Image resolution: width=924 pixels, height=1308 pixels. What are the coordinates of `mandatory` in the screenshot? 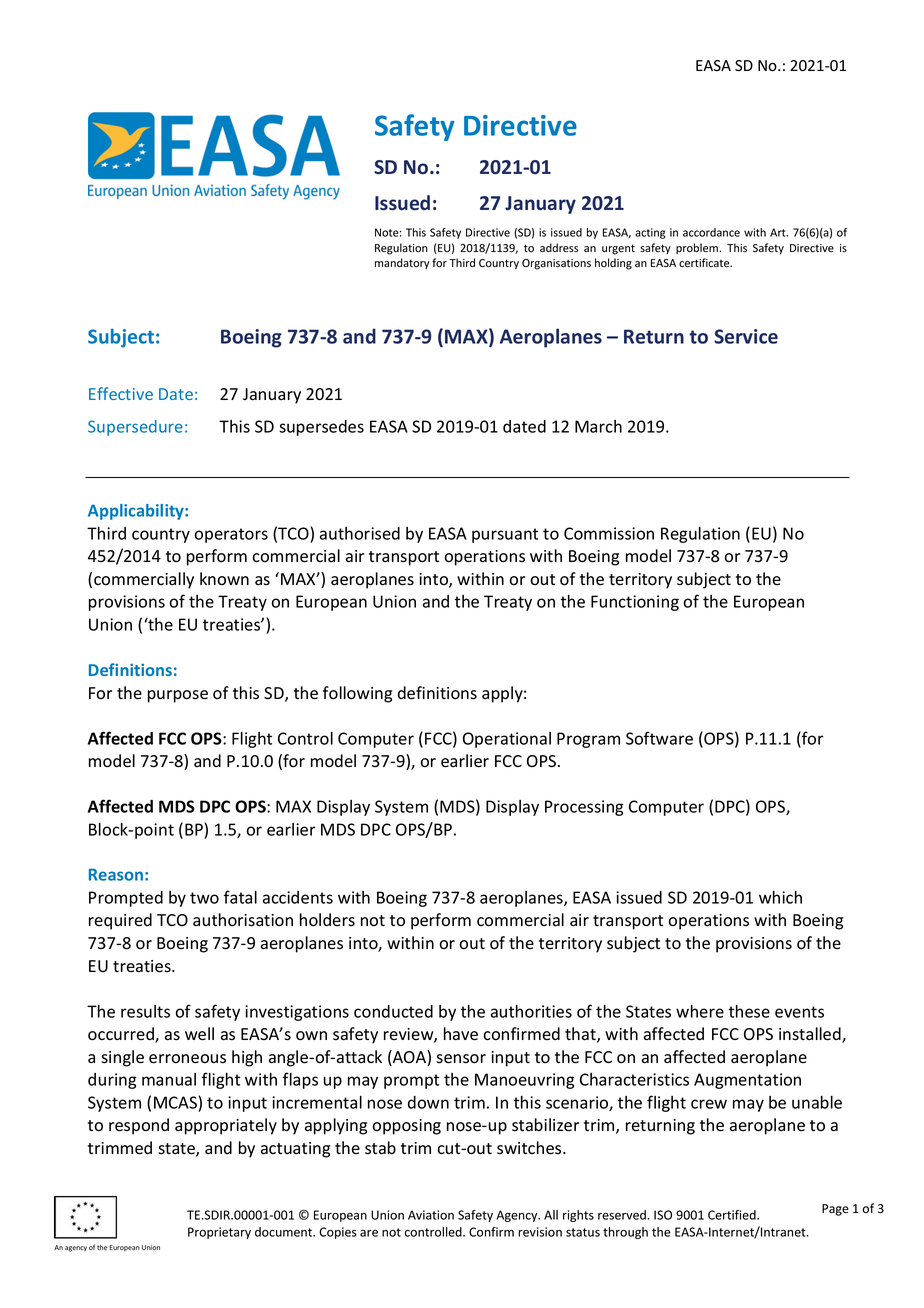 It's located at (402, 263).
